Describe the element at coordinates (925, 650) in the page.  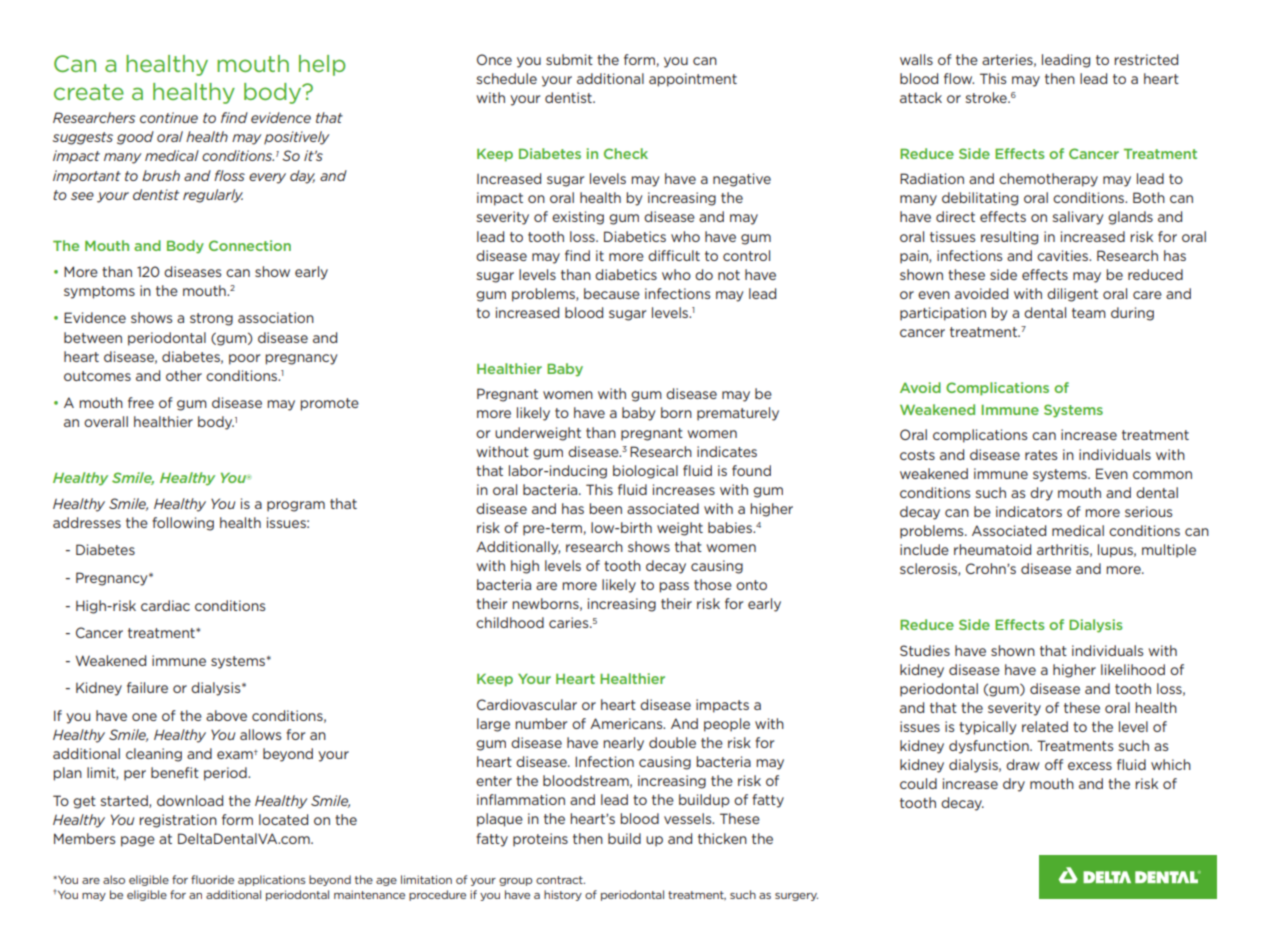
I see `Studies` at that location.
